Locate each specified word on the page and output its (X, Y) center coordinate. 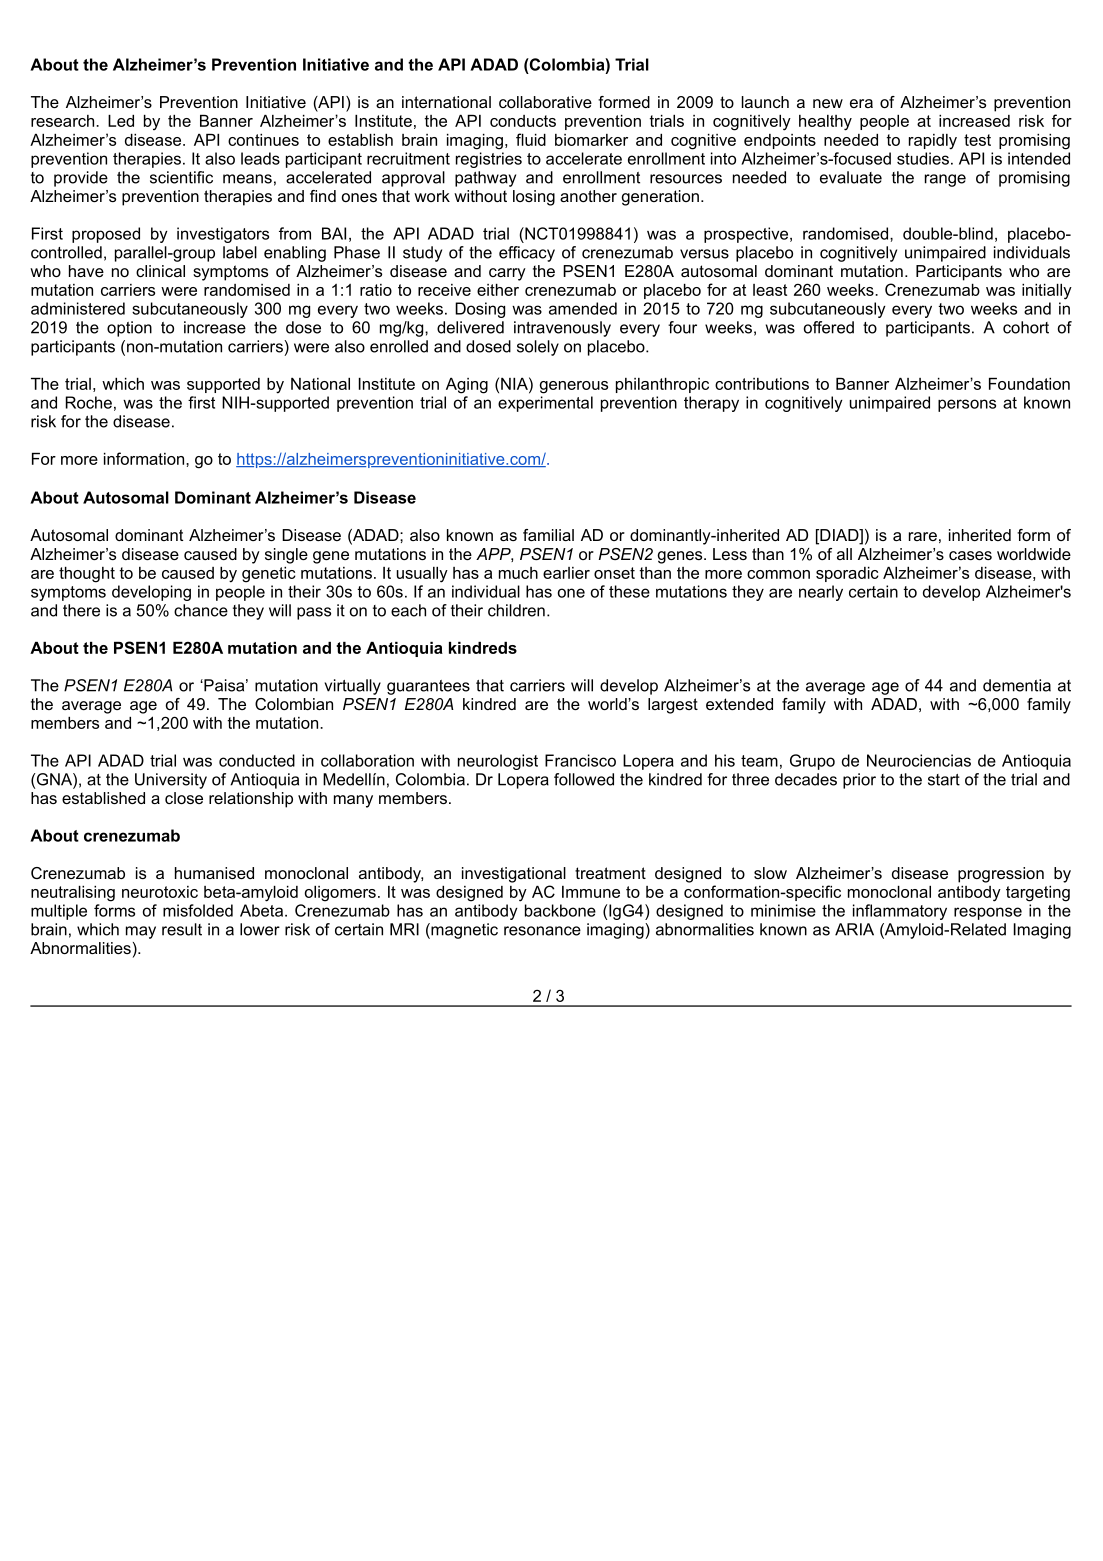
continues (263, 140)
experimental (545, 404)
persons (967, 405)
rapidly (933, 142)
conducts (523, 121)
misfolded (198, 910)
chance (201, 610)
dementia (1017, 685)
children (516, 610)
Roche (89, 402)
